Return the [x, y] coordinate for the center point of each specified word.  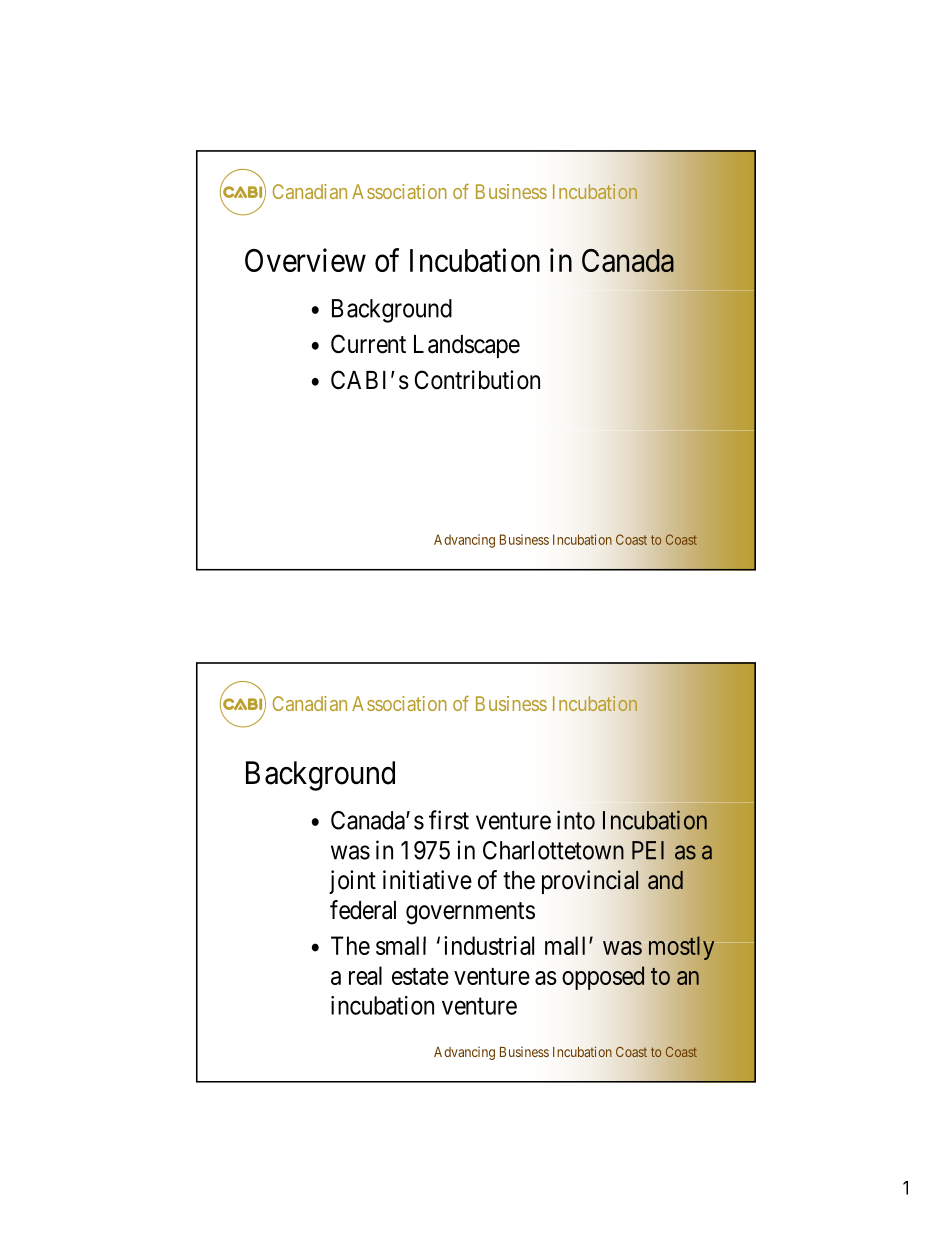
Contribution [477, 380]
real [365, 975]
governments [470, 913]
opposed [603, 978]
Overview [305, 260]
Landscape [467, 346]
